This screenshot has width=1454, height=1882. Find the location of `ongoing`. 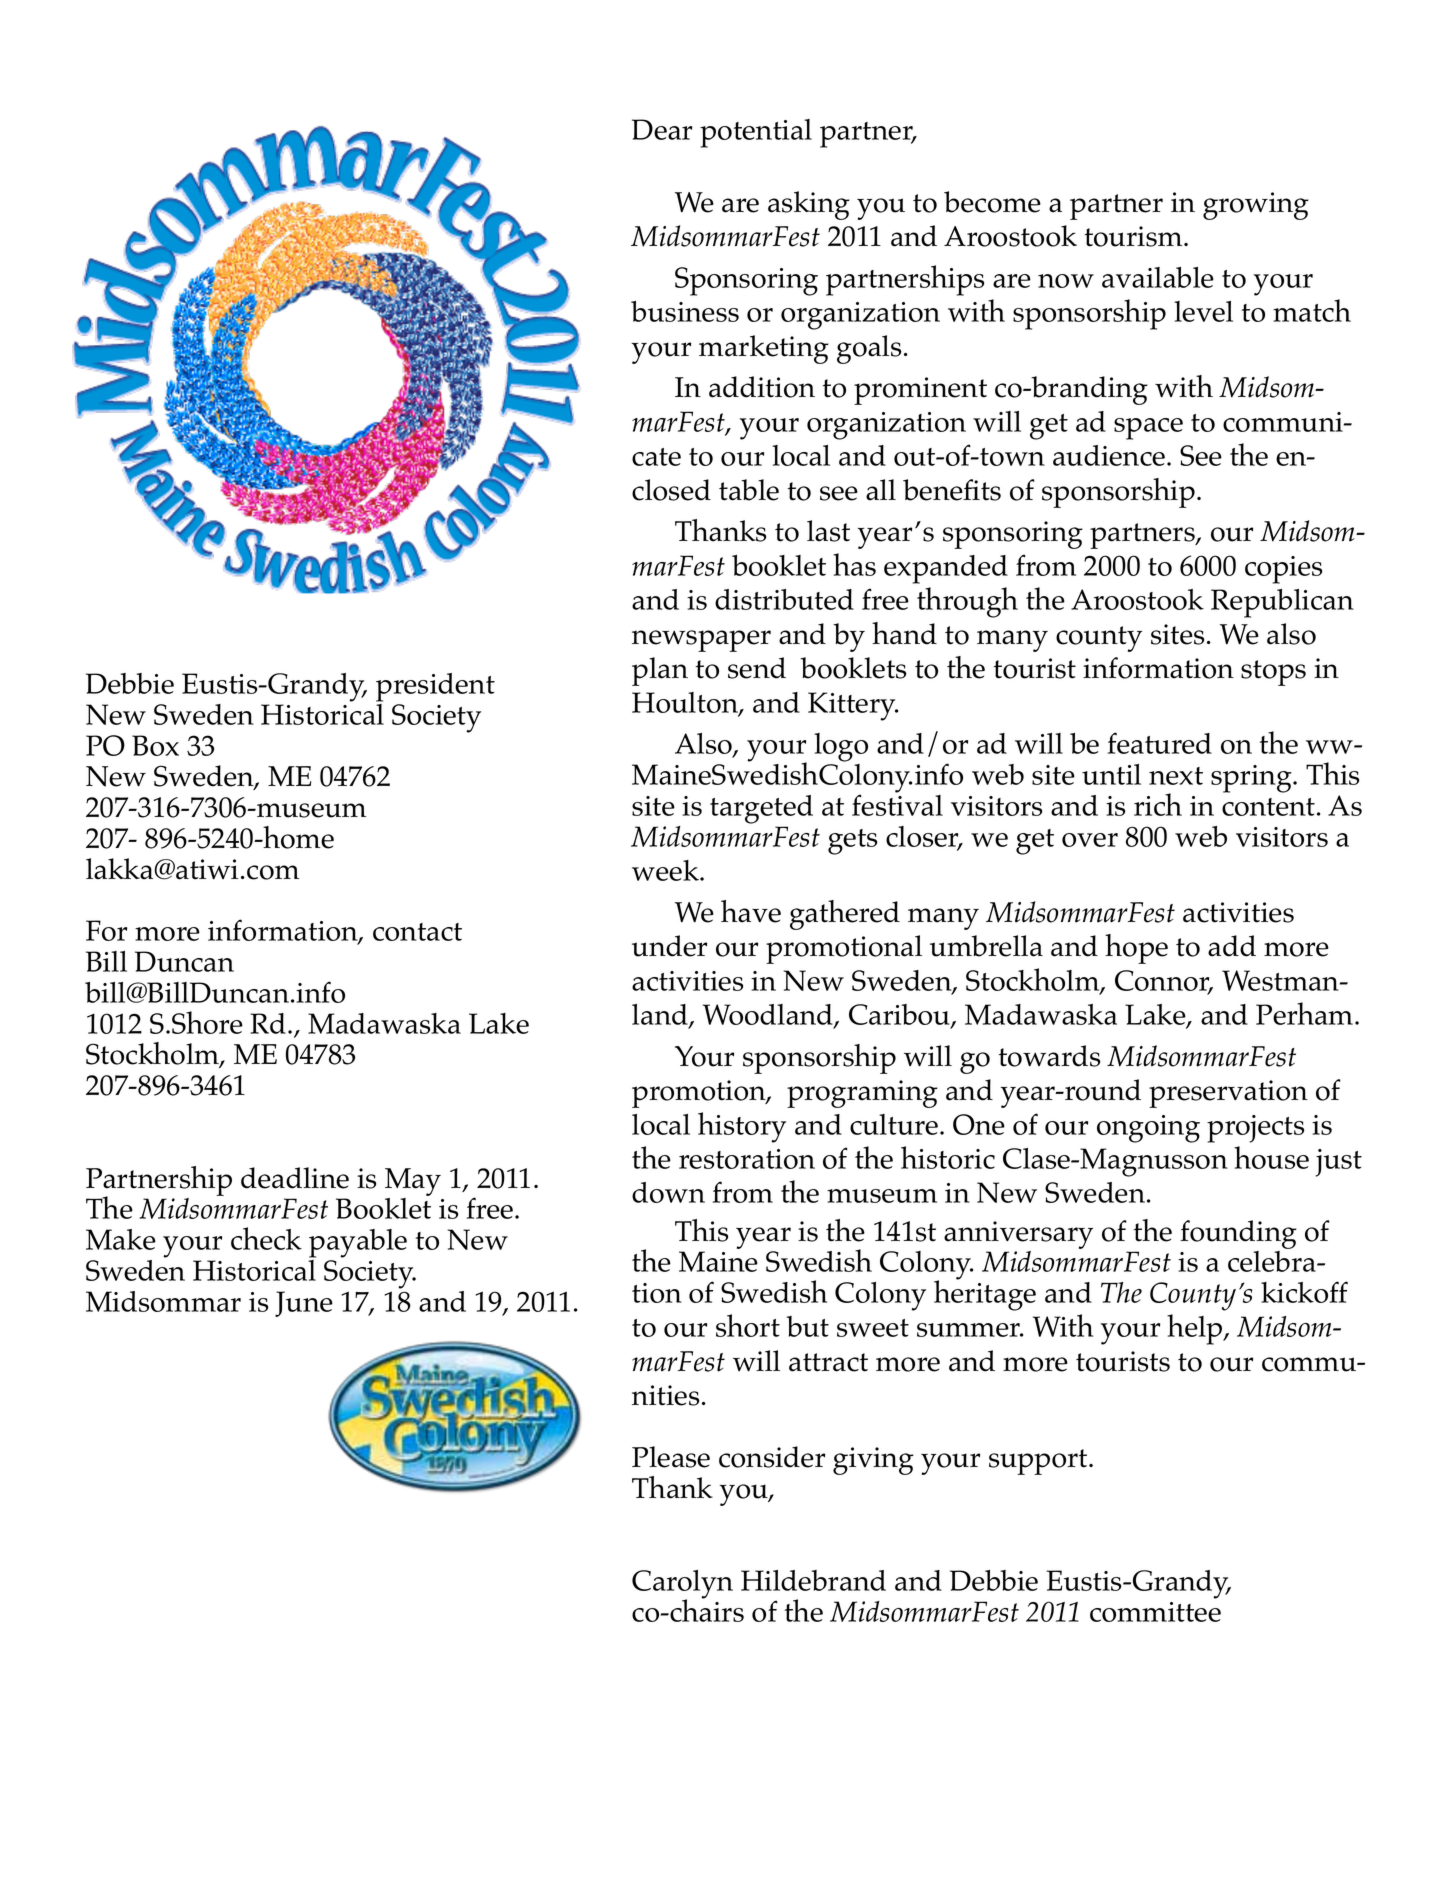

ongoing is located at coordinates (1148, 1129).
